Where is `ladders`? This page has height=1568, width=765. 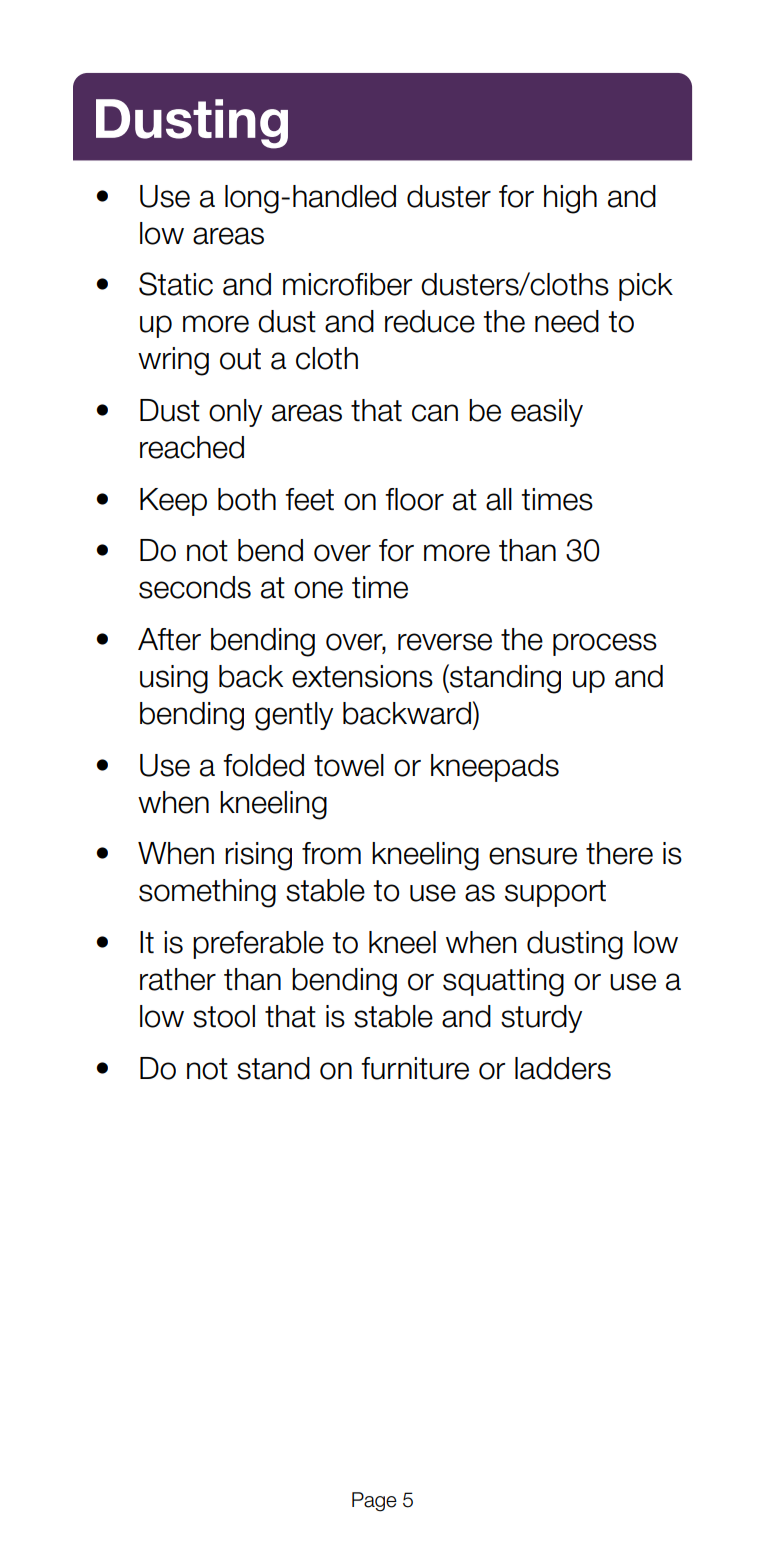 ladders is located at coordinates (563, 1068).
